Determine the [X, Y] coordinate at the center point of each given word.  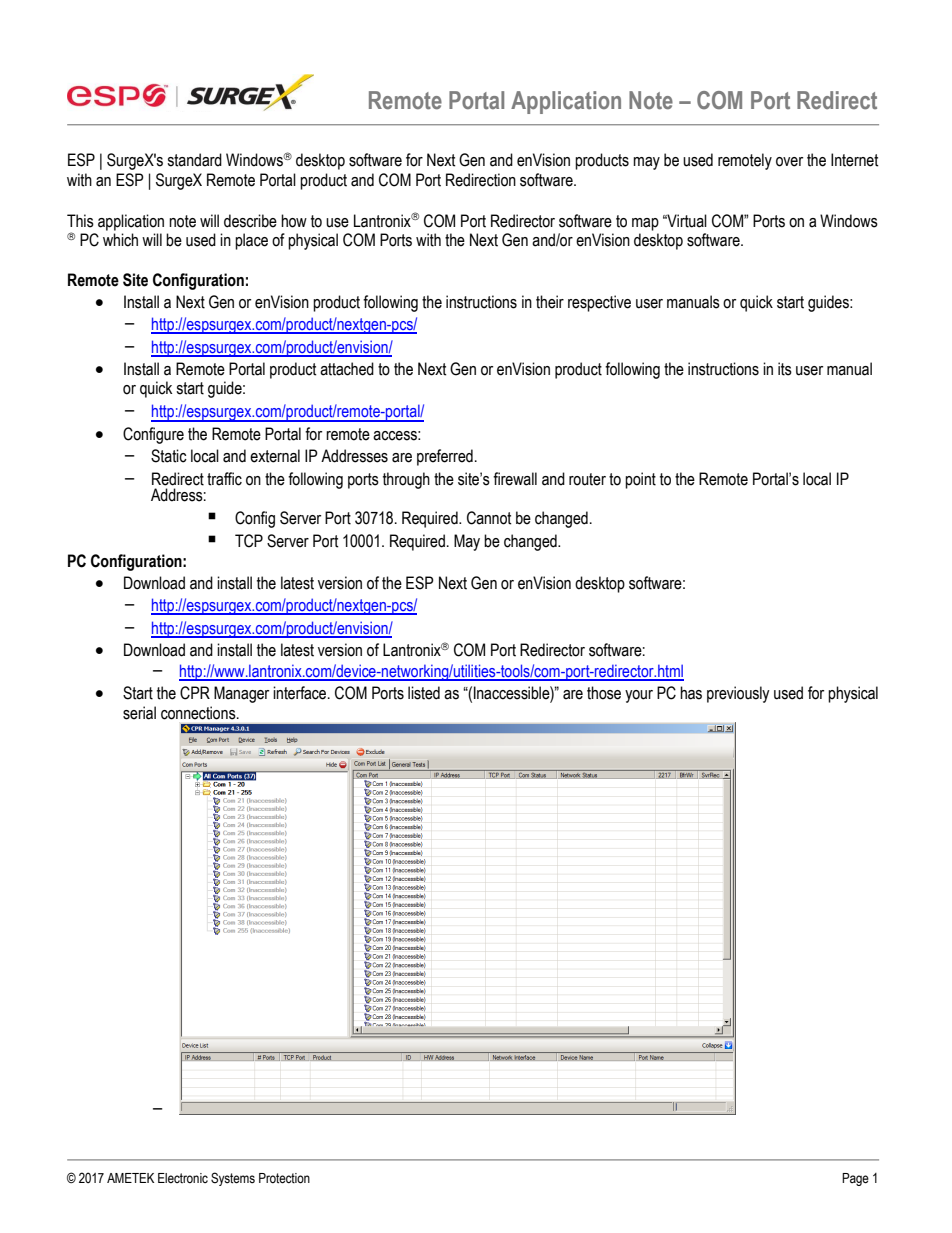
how [294, 221]
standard [194, 160]
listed [424, 693]
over [789, 162]
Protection [284, 1178]
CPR [195, 693]
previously [738, 694]
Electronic [183, 1178]
